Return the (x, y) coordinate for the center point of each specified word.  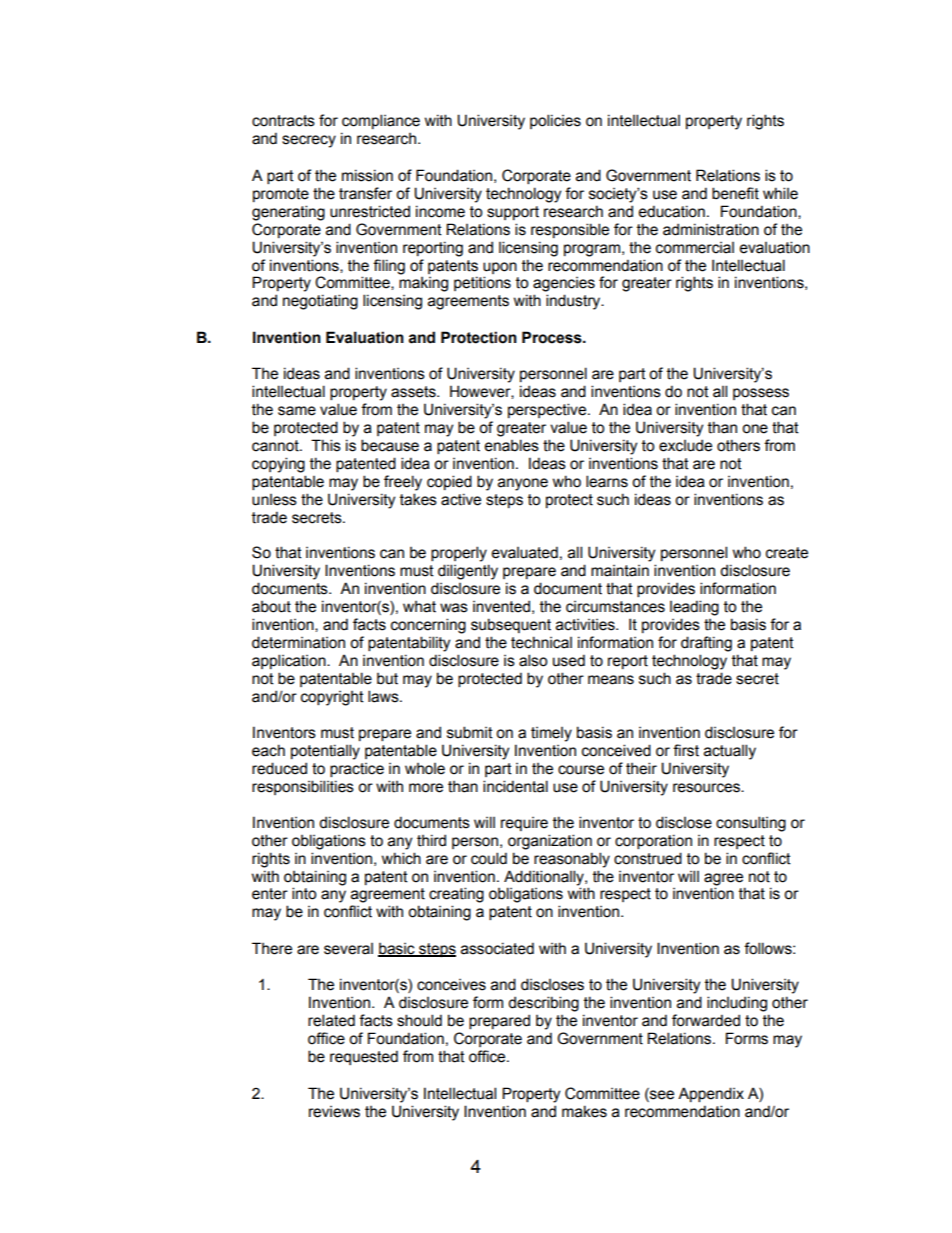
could (489, 858)
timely (551, 734)
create (787, 553)
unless (274, 500)
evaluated (525, 552)
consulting (751, 824)
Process (553, 337)
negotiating (320, 302)
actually (730, 752)
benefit (735, 193)
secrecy (309, 141)
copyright (332, 698)
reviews (334, 1112)
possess (761, 394)
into (304, 893)
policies (555, 121)
